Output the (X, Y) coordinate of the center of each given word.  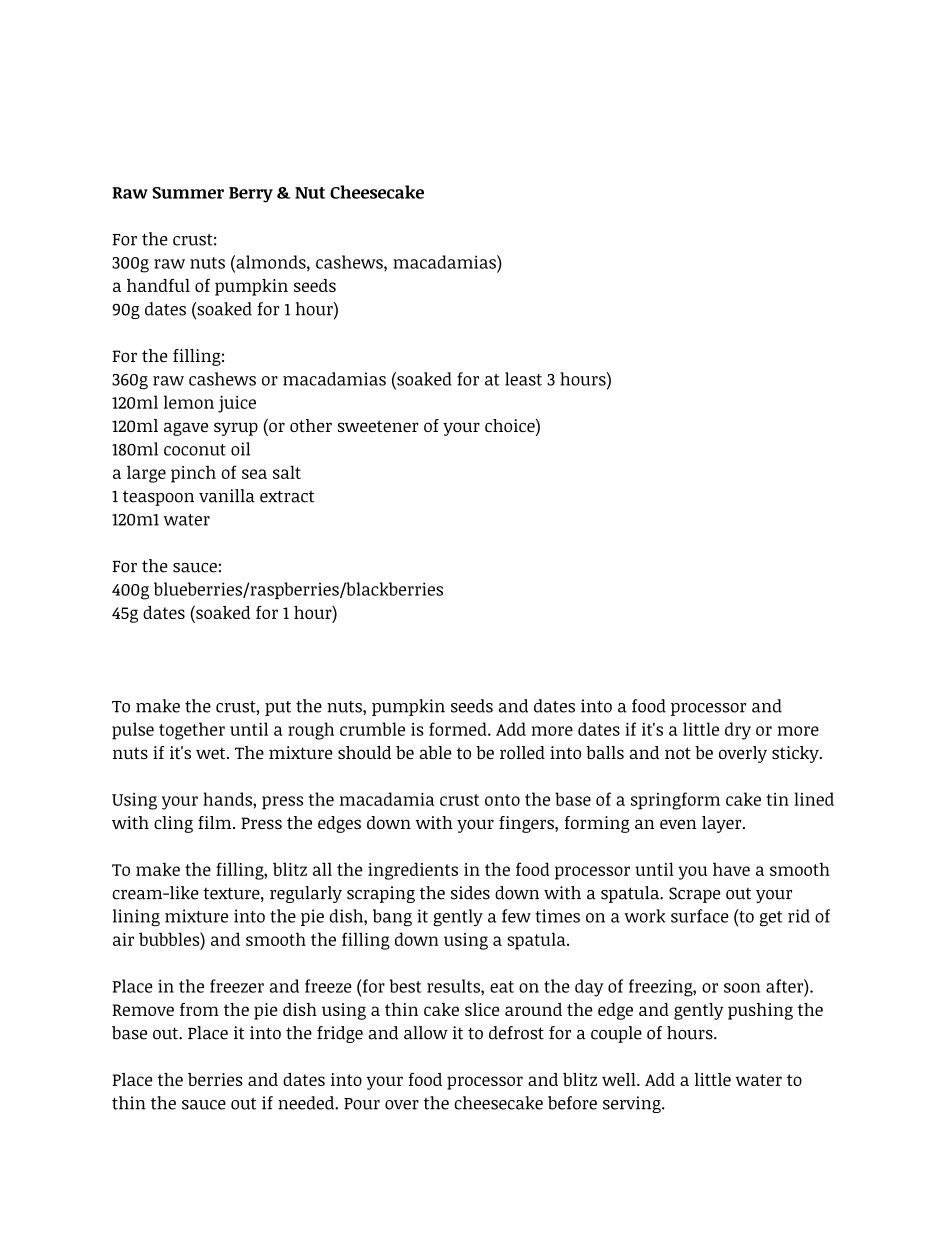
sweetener (378, 426)
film (216, 822)
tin (777, 799)
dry (738, 731)
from (199, 1009)
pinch (193, 474)
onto (502, 800)
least (523, 379)
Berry (251, 195)
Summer (188, 193)
